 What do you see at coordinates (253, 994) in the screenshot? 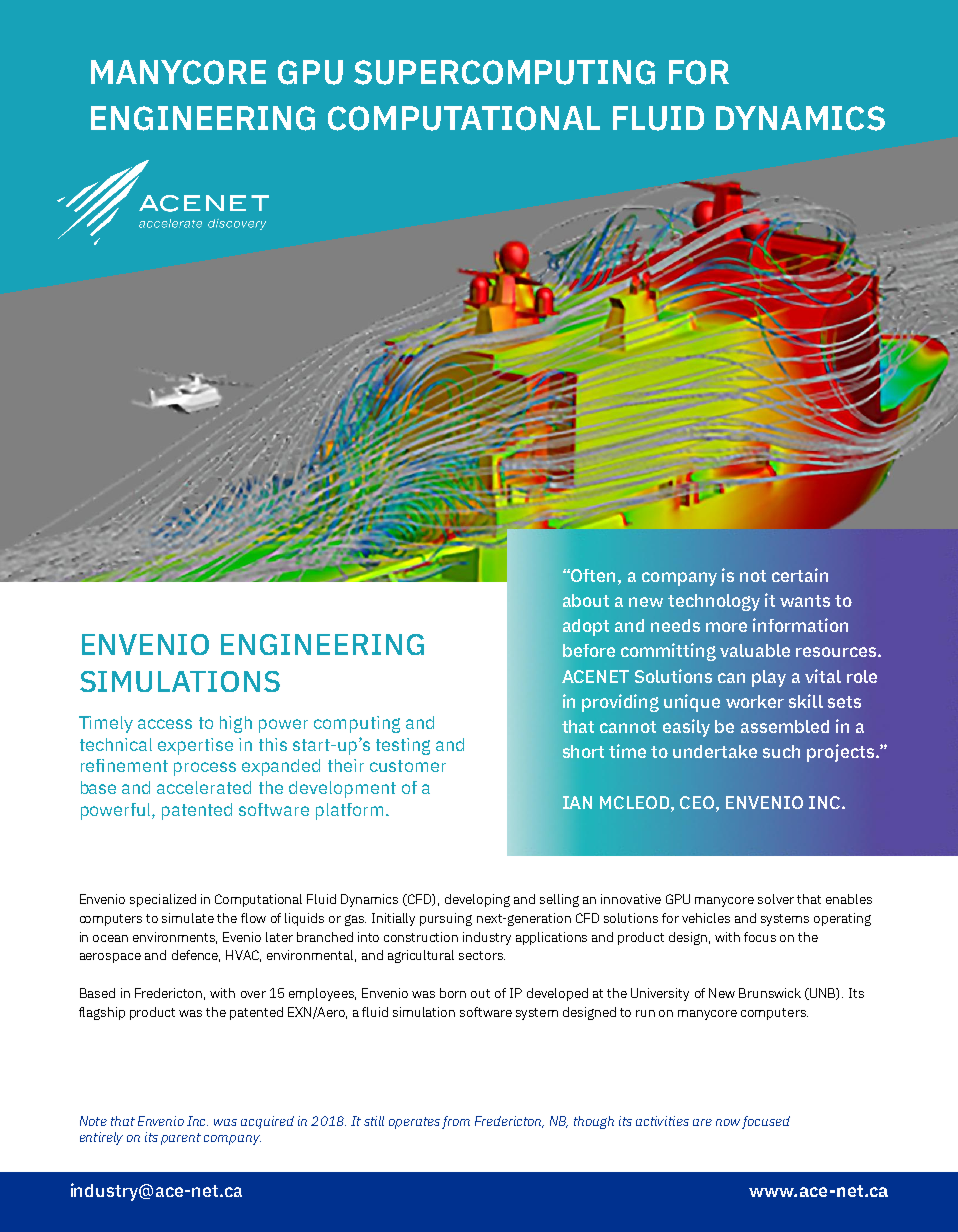
I see `over` at bounding box center [253, 994].
